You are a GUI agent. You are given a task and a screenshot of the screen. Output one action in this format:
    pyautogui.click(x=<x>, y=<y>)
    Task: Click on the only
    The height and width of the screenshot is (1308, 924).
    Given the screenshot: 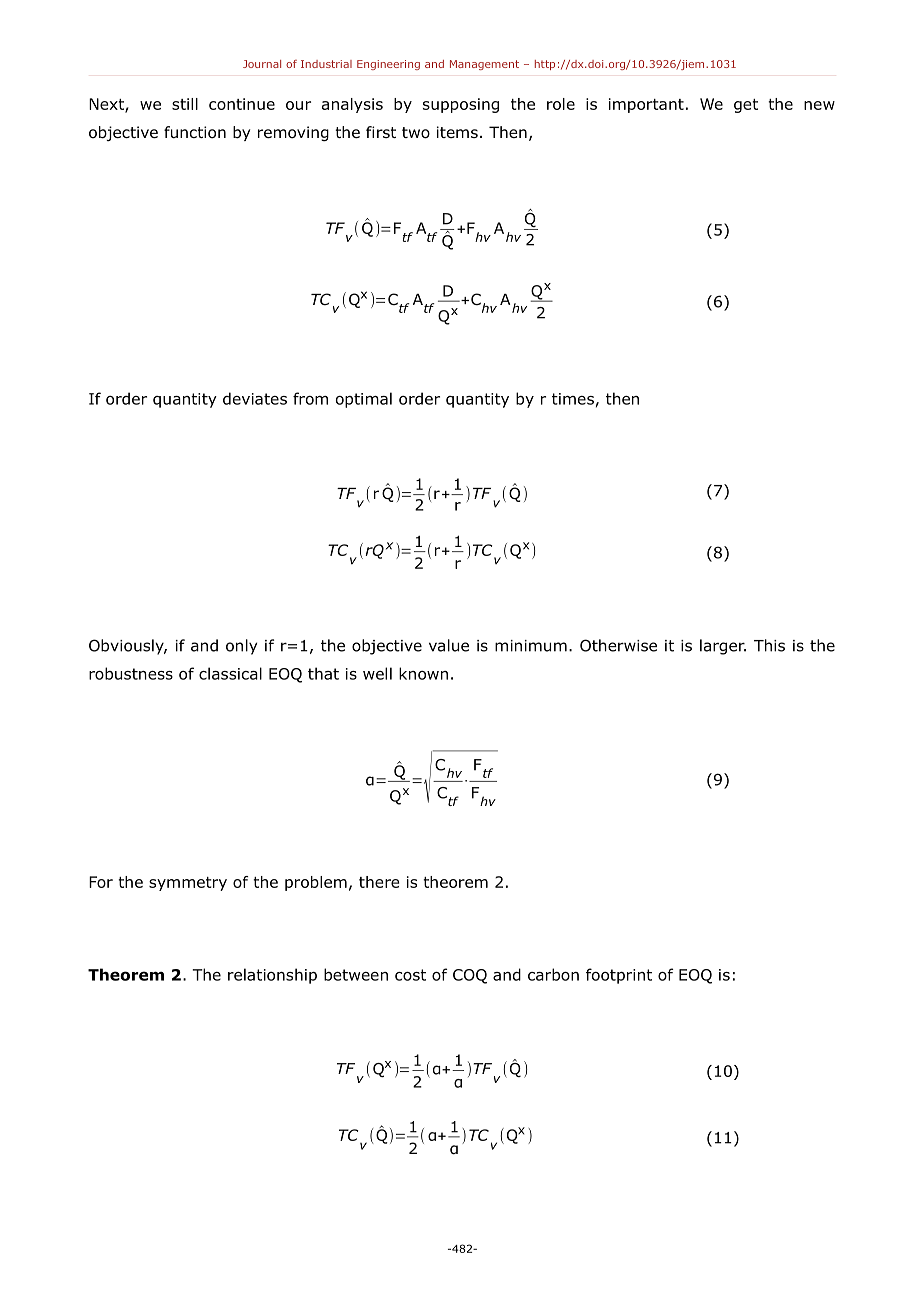 What is the action you would take?
    pyautogui.click(x=241, y=647)
